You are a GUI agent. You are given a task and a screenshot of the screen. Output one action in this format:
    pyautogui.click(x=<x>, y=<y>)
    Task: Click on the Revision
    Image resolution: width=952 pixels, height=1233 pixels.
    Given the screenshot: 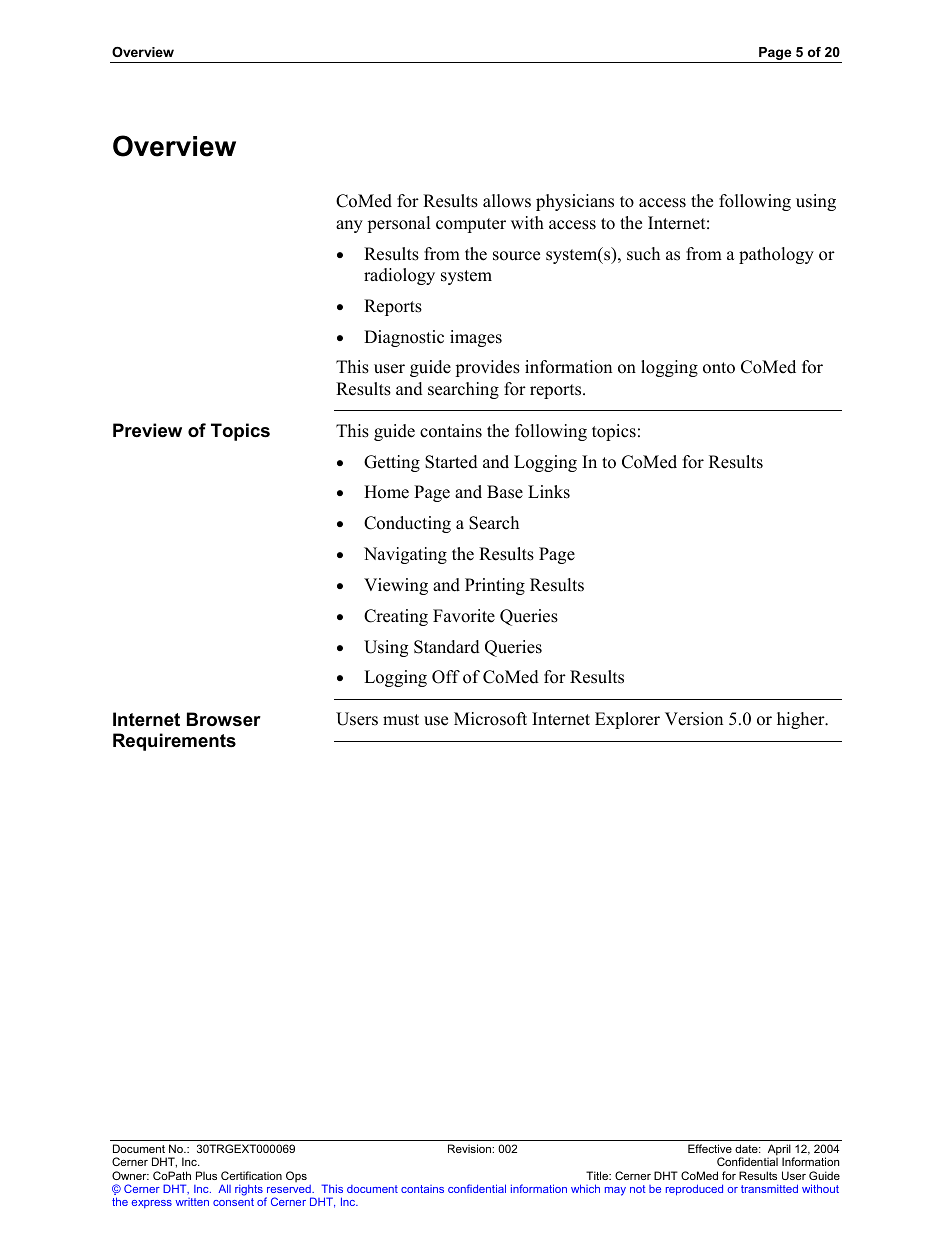 What is the action you would take?
    pyautogui.click(x=470, y=1148)
